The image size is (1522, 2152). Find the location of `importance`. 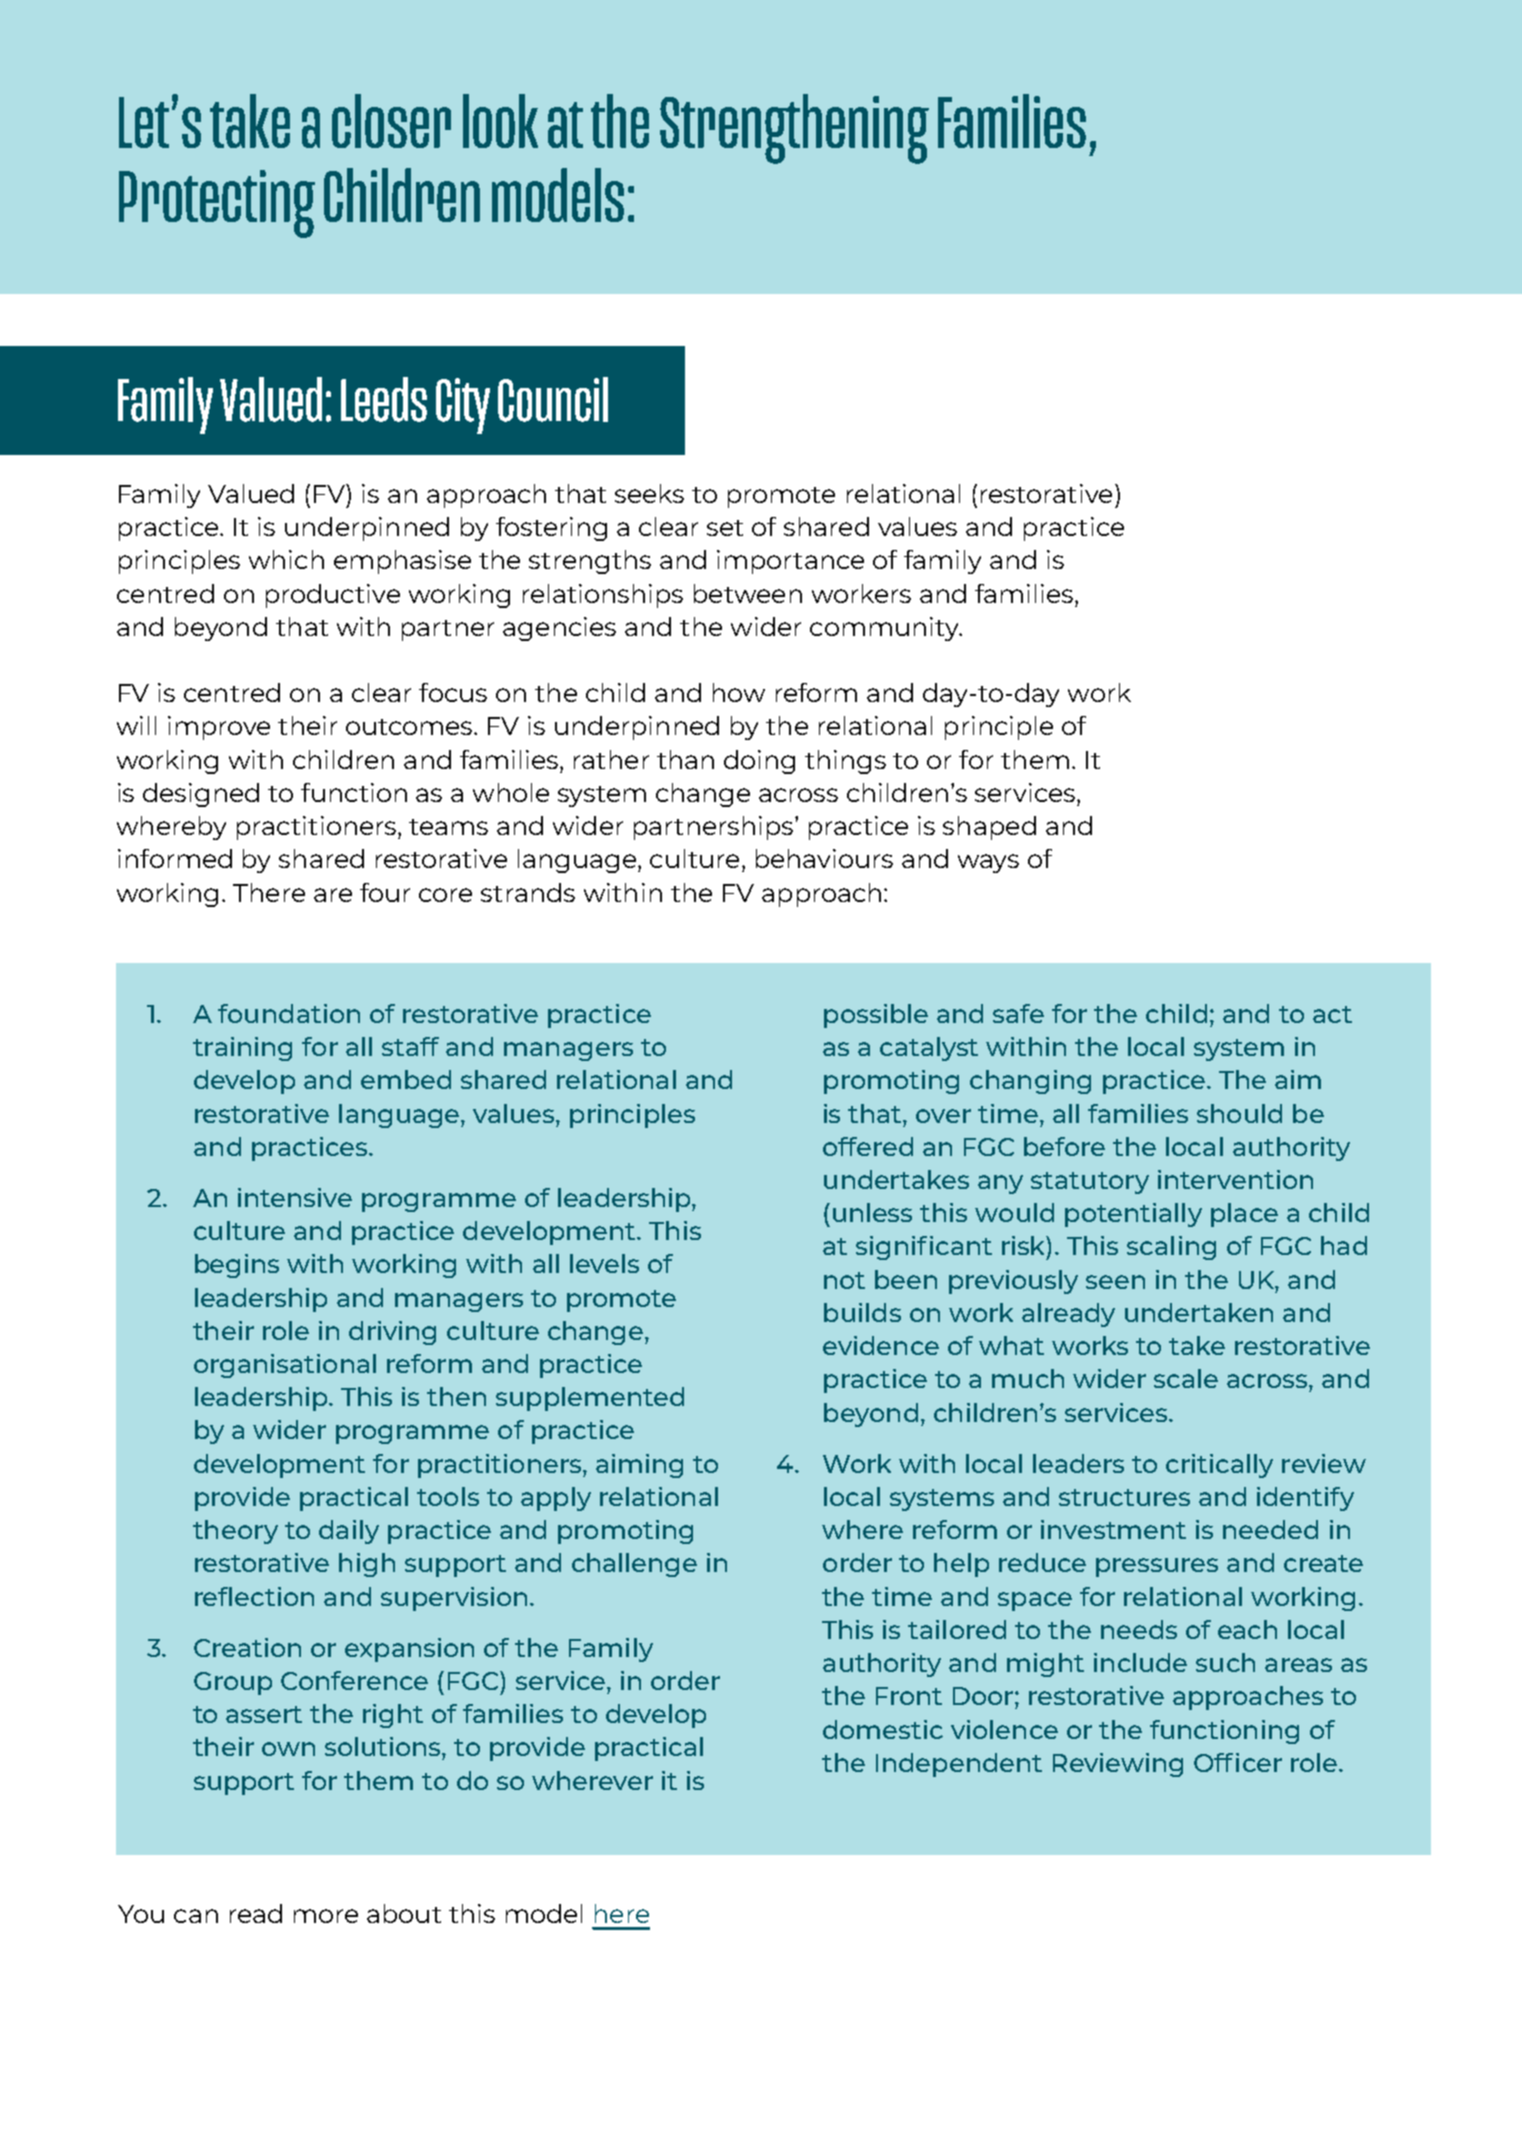

importance is located at coordinates (790, 562).
